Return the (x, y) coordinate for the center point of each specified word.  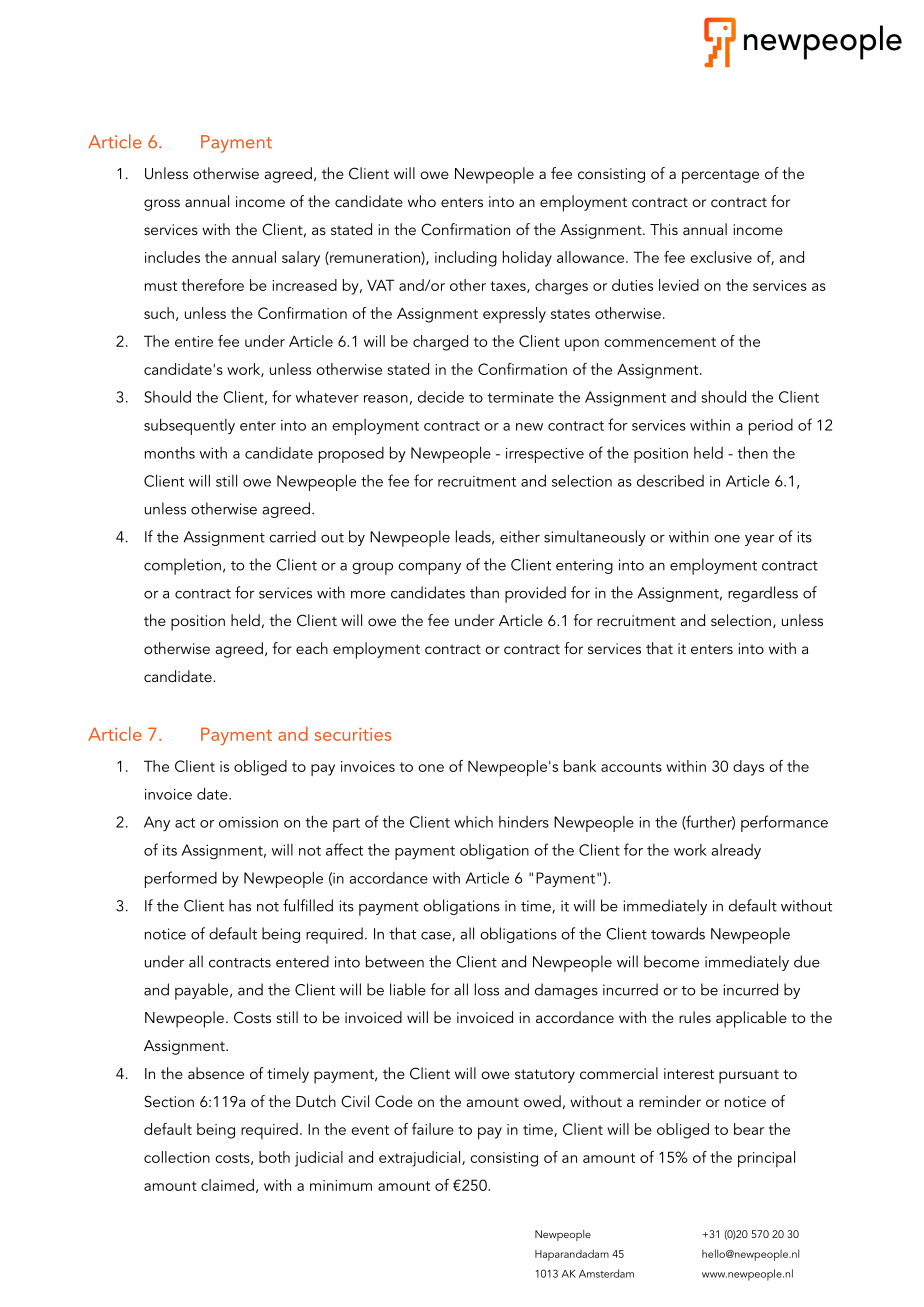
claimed (227, 1185)
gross (162, 205)
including (466, 259)
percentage (720, 177)
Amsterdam (606, 1273)
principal (766, 1159)
